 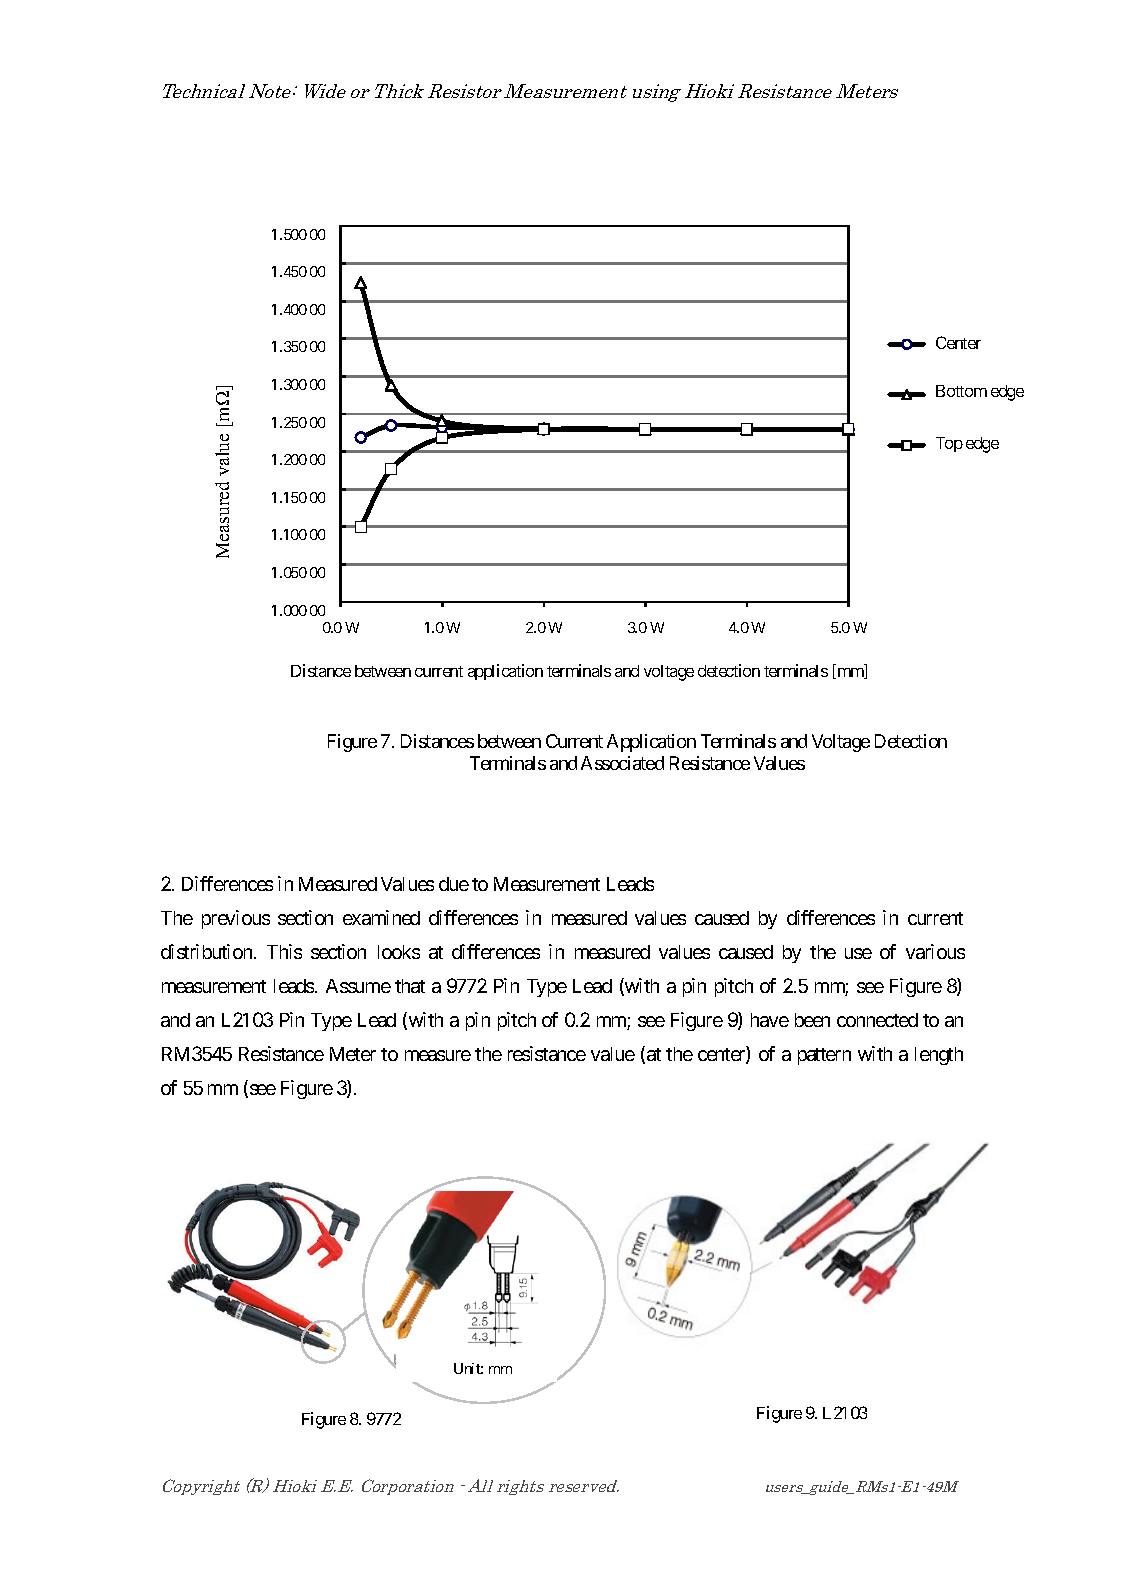 What do you see at coordinates (812, 1020) in the image?
I see `been` at bounding box center [812, 1020].
